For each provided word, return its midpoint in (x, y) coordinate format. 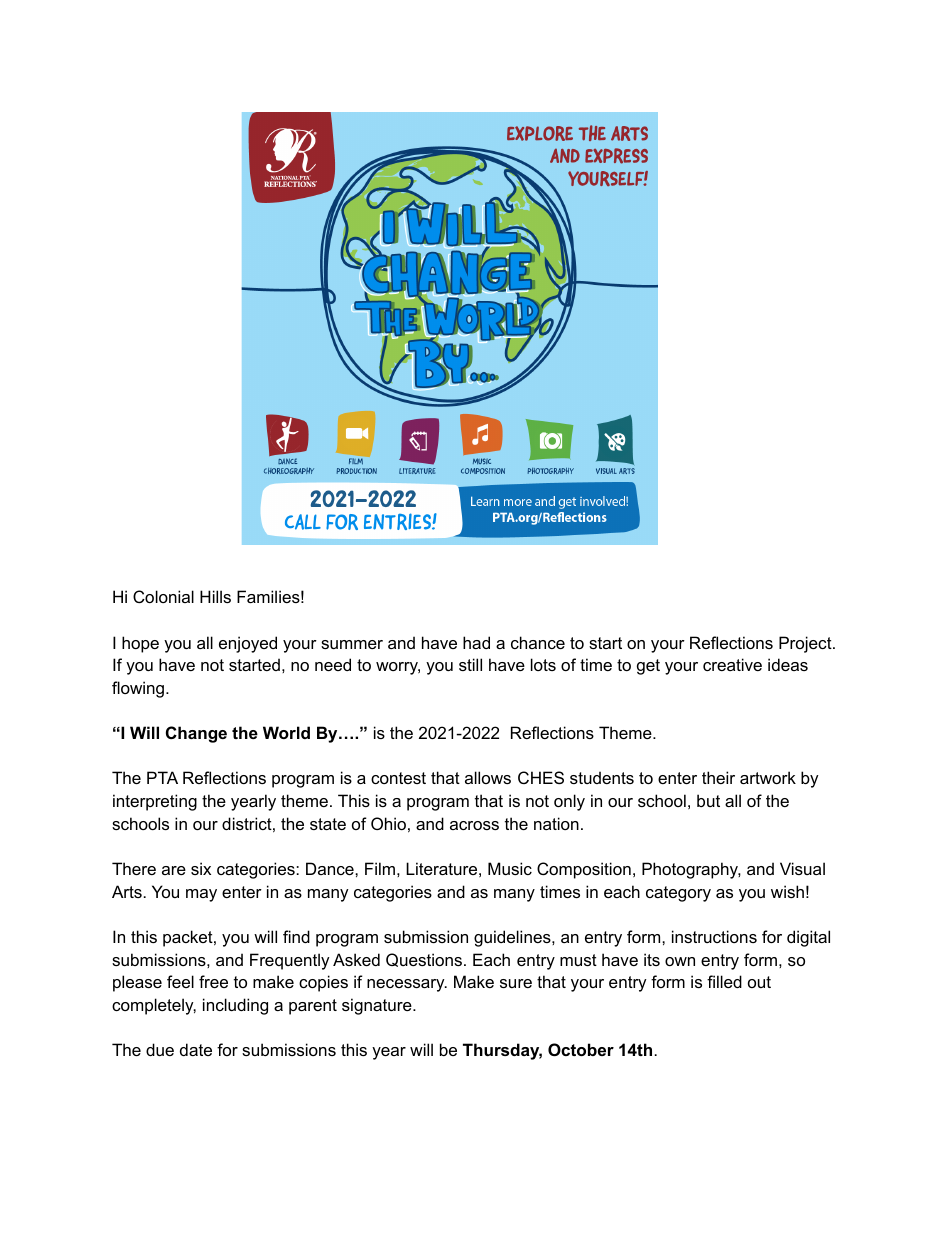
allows (488, 777)
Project (806, 644)
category (678, 894)
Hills (215, 596)
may (201, 895)
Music (510, 868)
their (718, 777)
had (476, 642)
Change (196, 734)
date (196, 1049)
